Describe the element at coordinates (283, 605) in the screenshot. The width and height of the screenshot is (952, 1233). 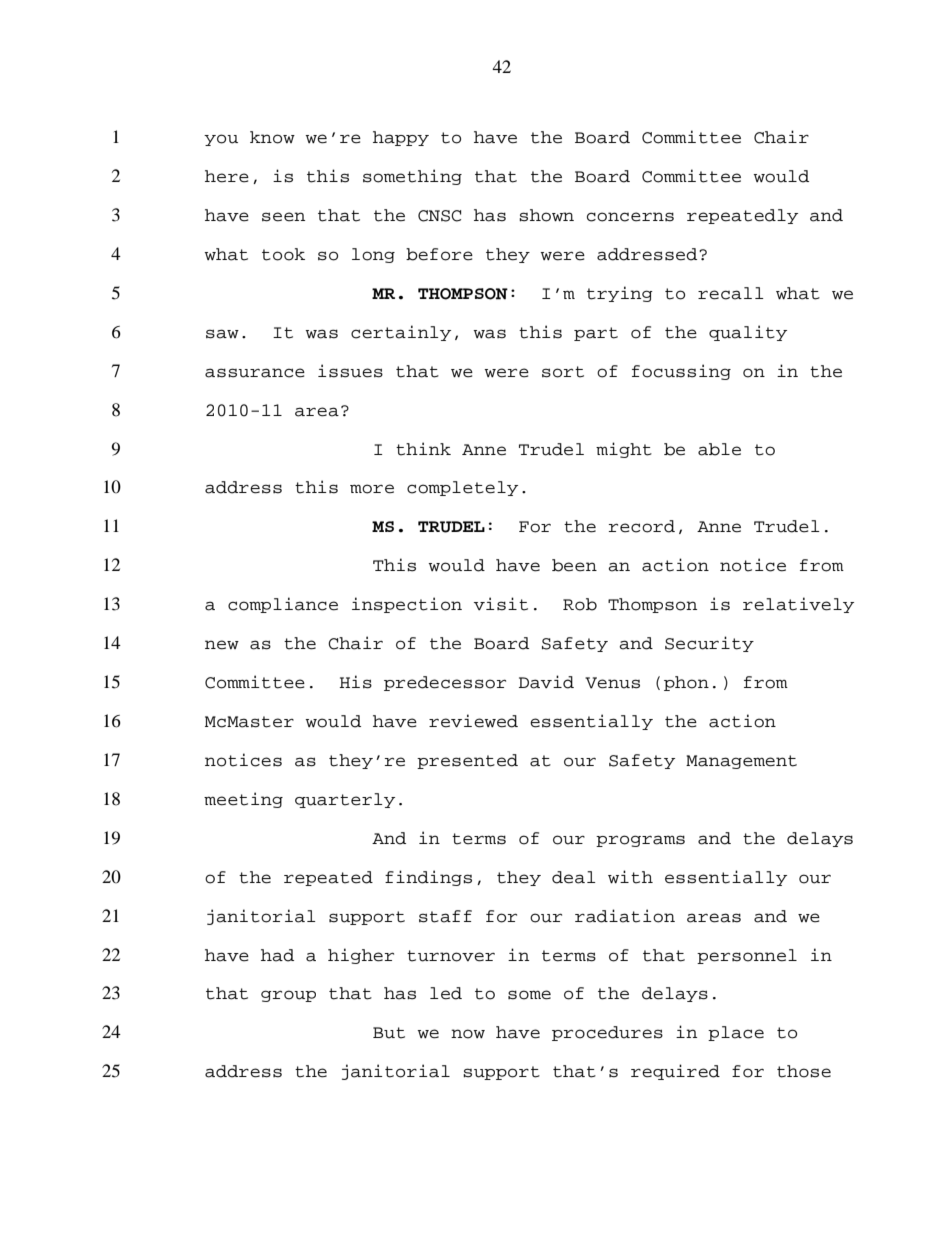
I see `compliance` at that location.
